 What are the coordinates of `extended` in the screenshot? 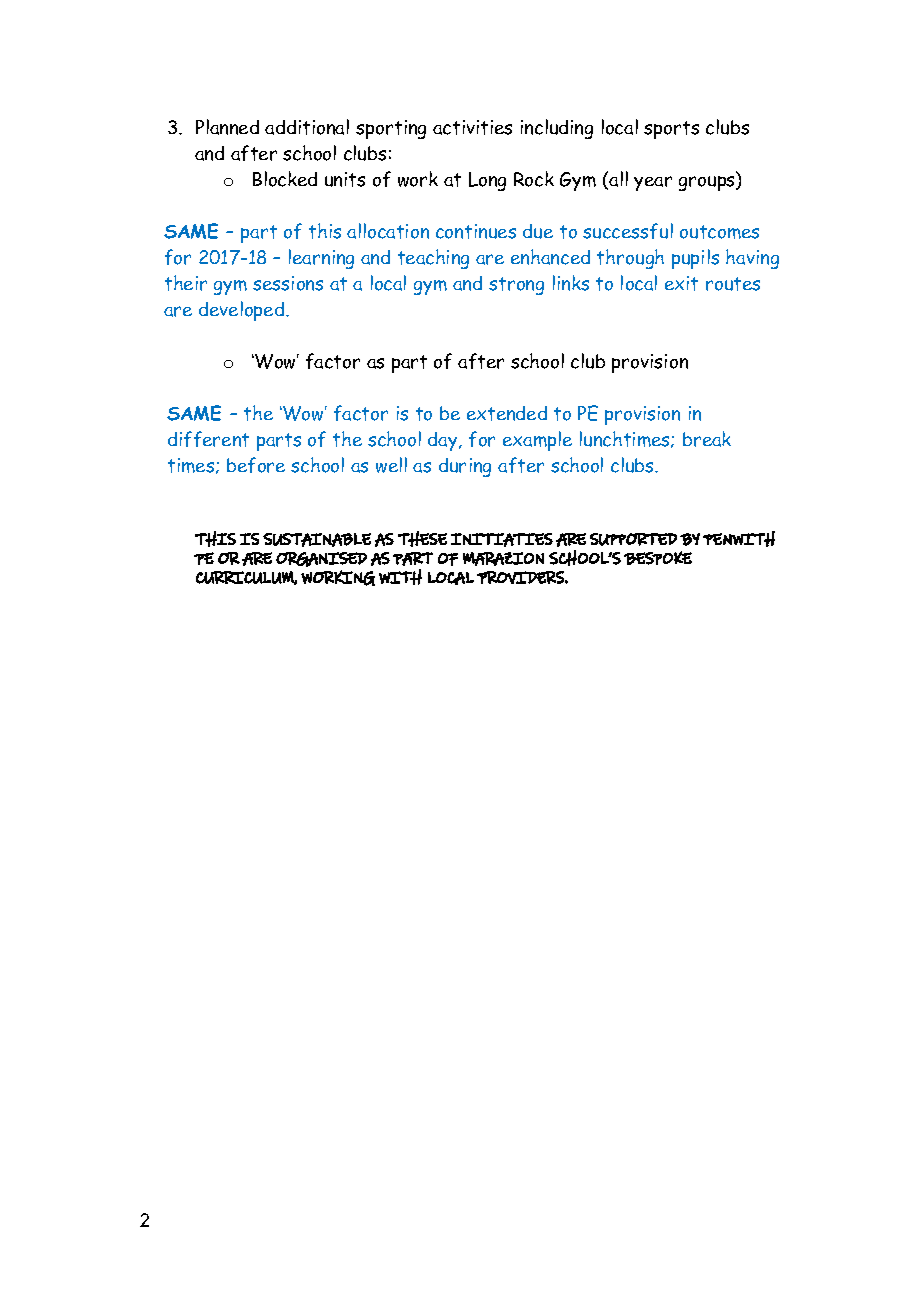 It's located at (507, 413).
